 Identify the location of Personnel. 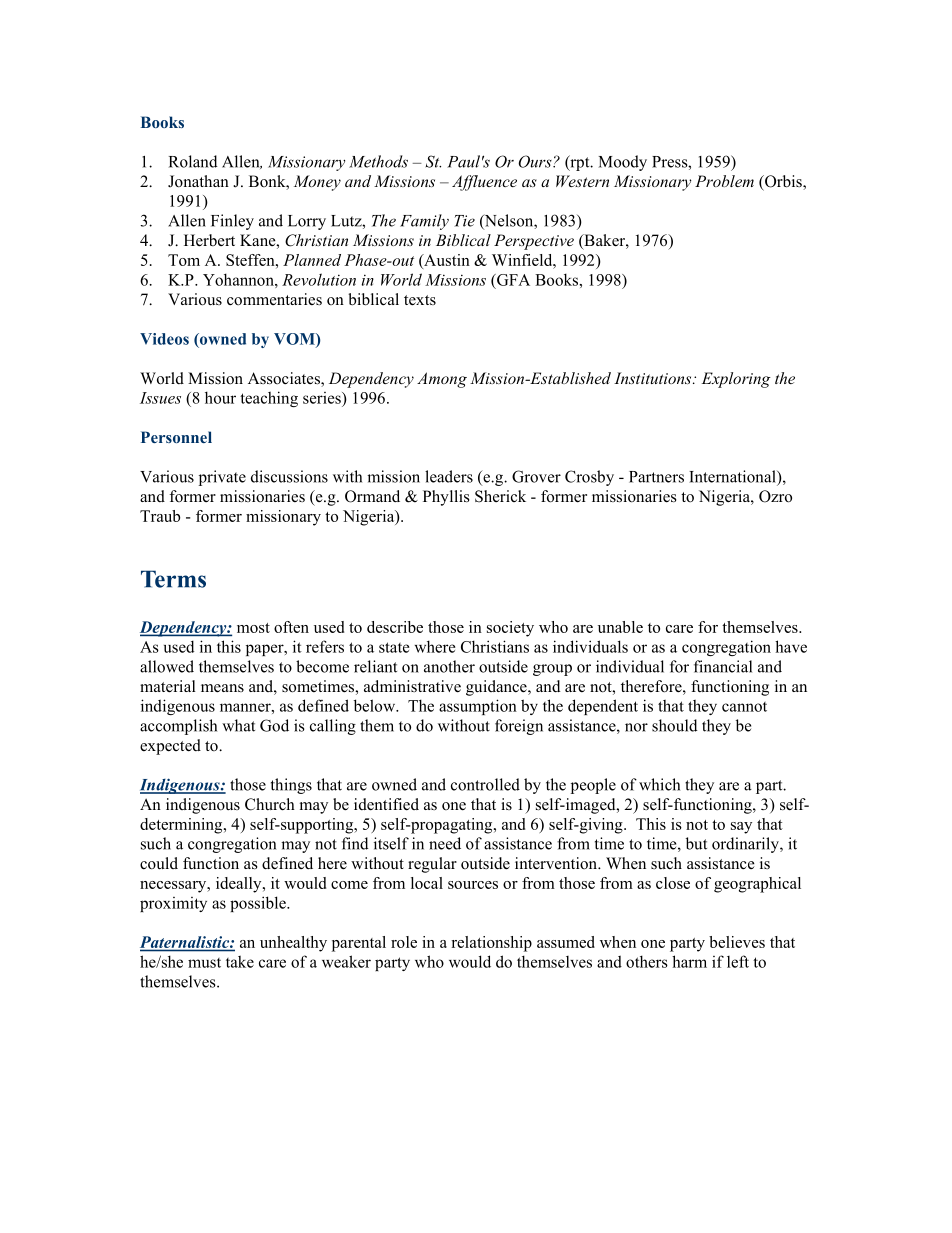
(176, 437).
